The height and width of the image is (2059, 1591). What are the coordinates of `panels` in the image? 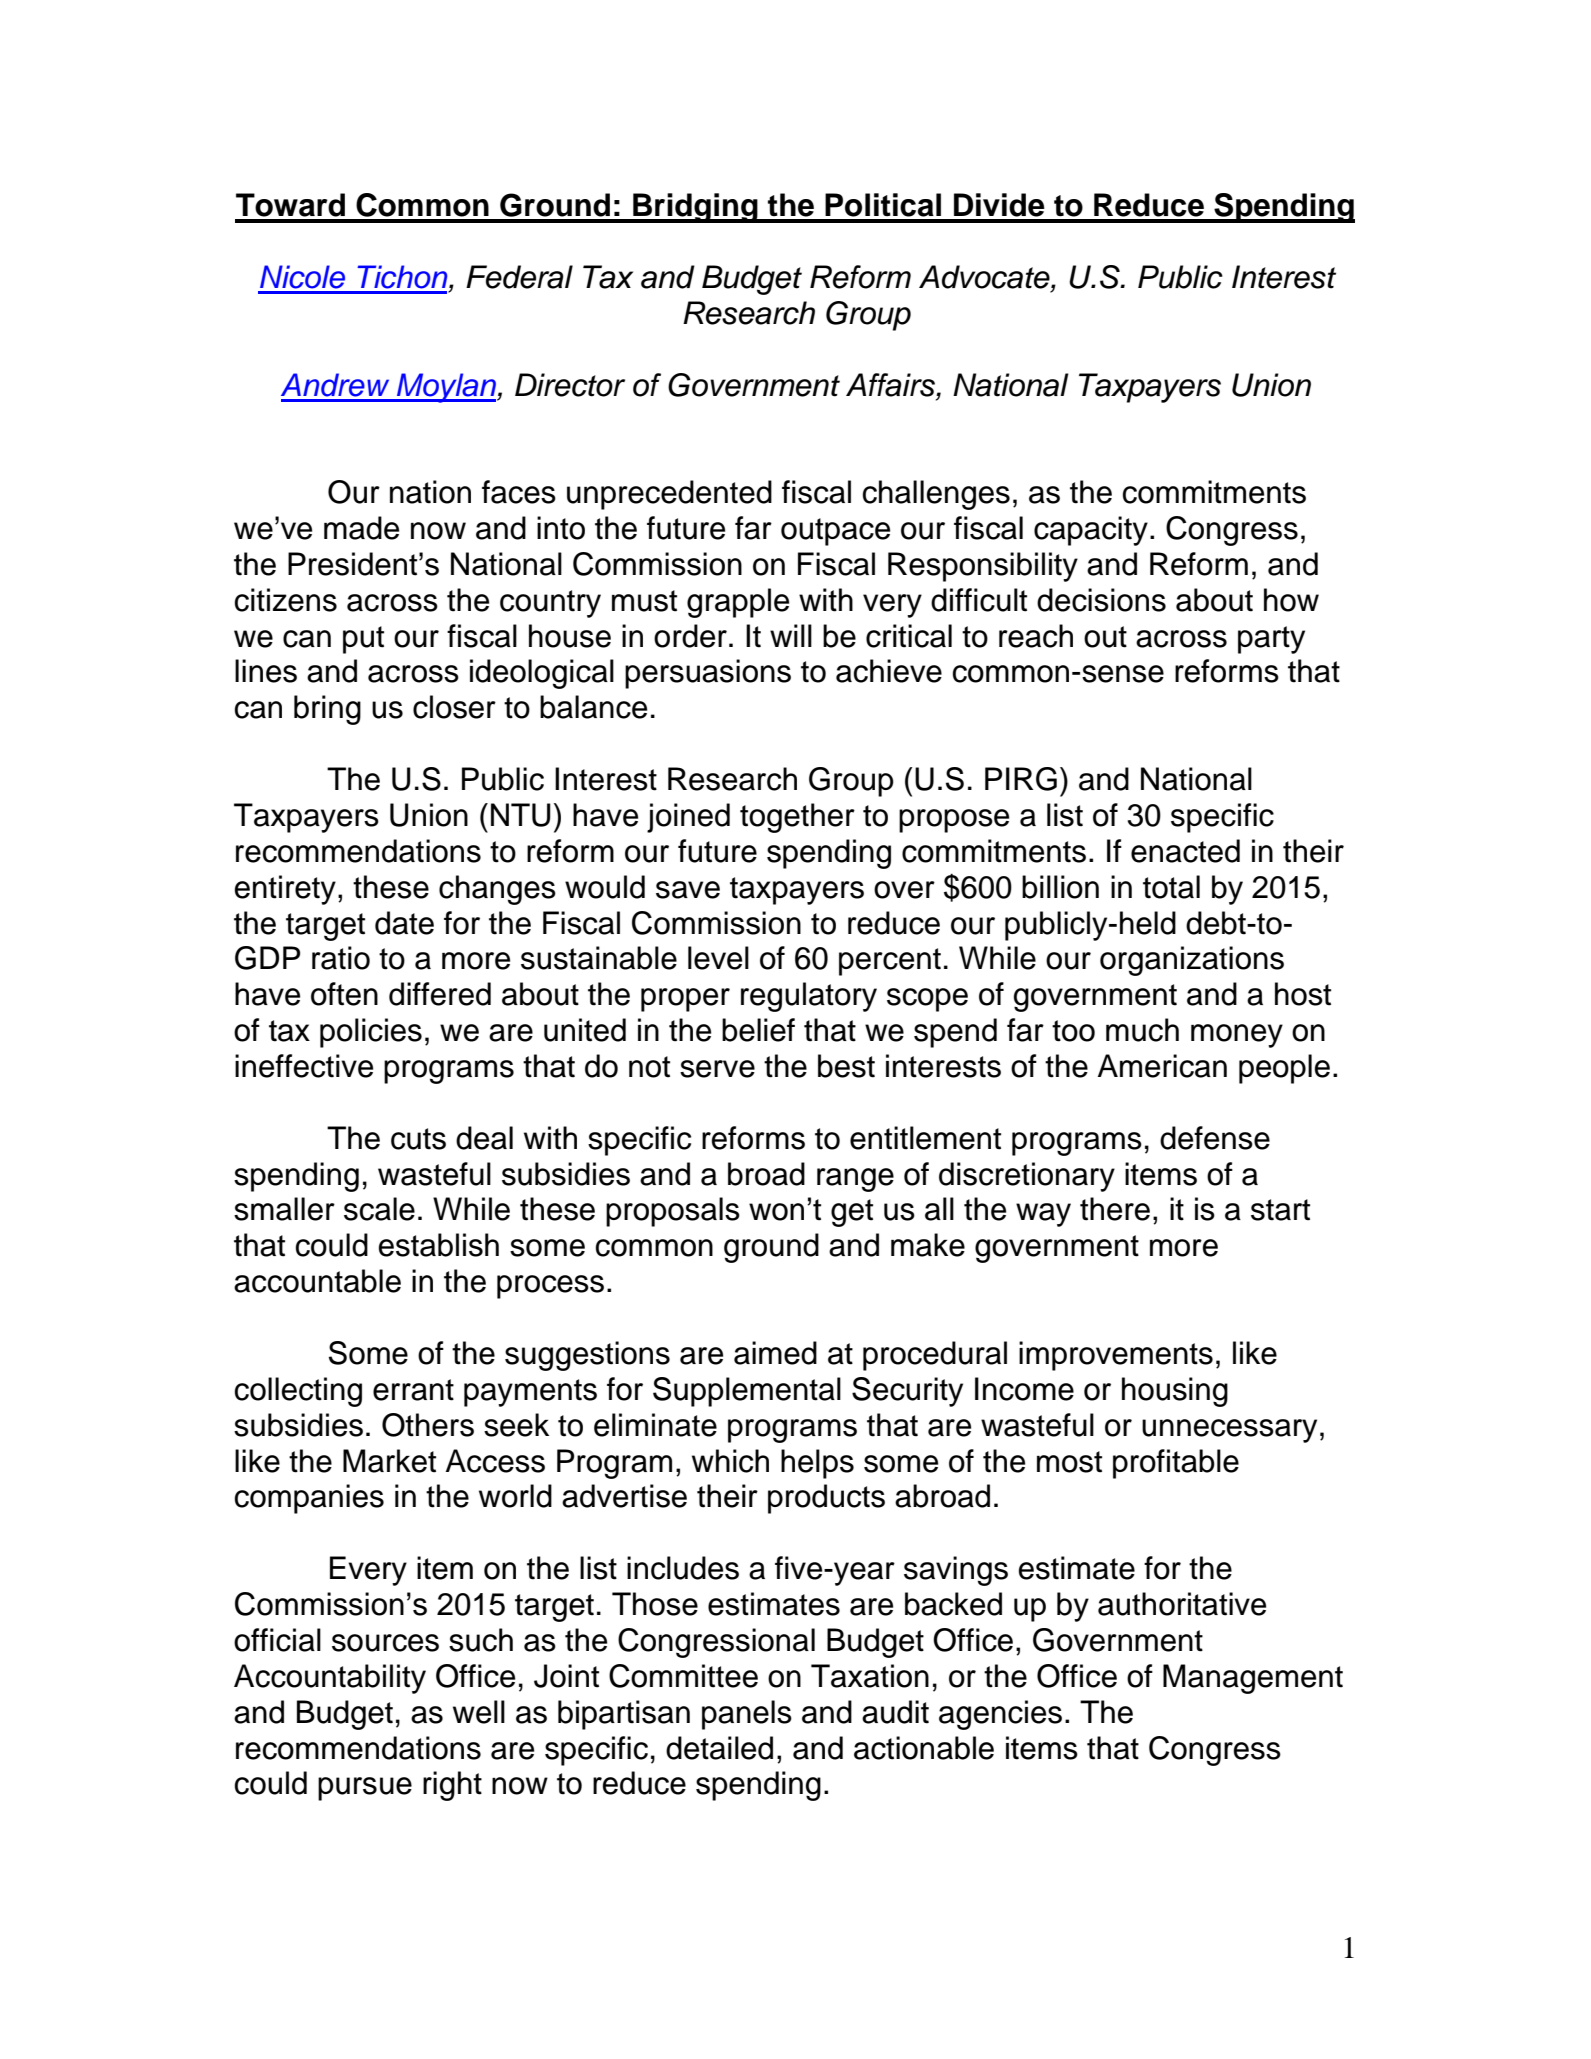 It's located at (747, 1715).
